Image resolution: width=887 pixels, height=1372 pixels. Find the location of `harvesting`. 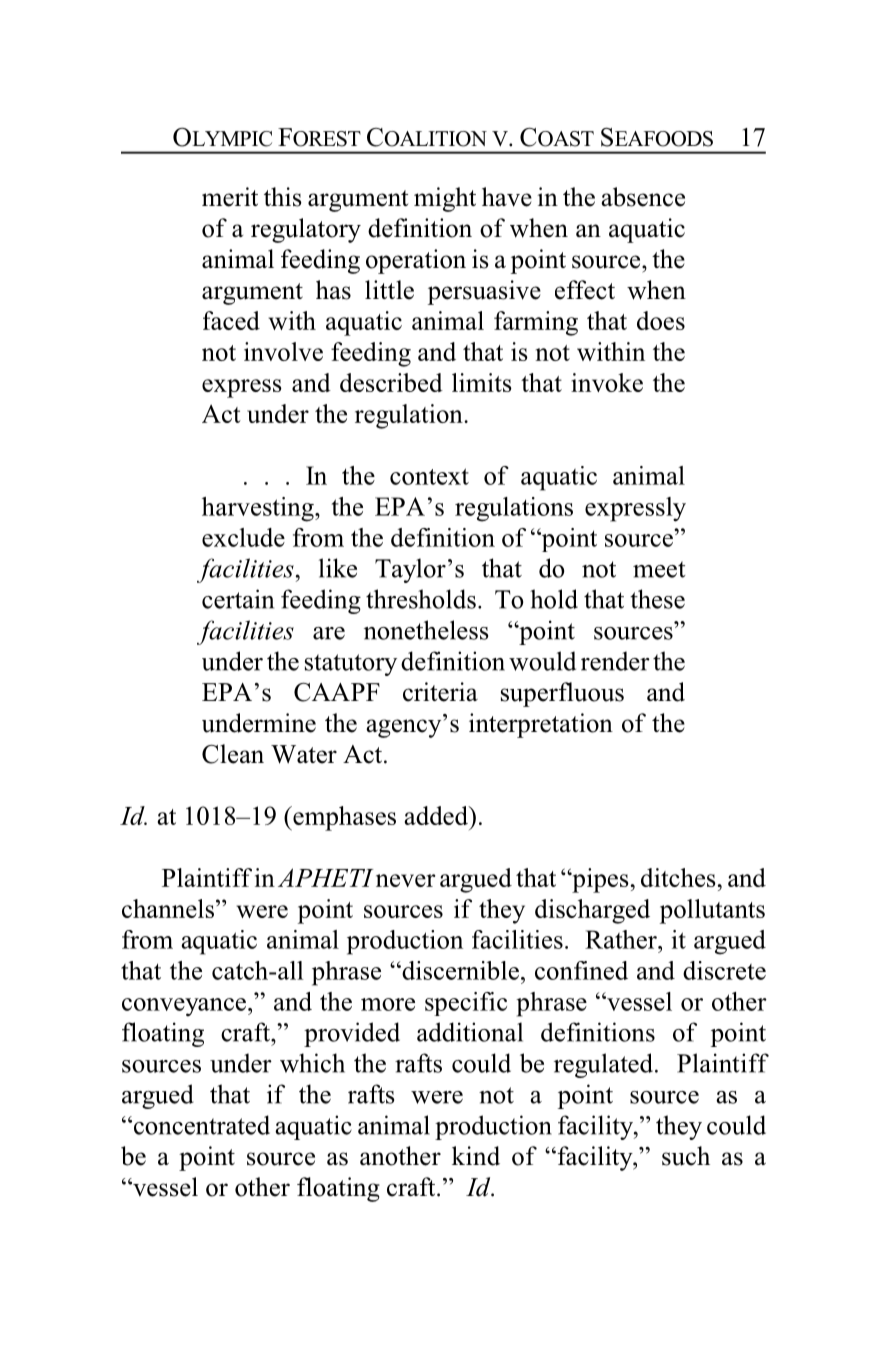

harvesting is located at coordinates (259, 509).
